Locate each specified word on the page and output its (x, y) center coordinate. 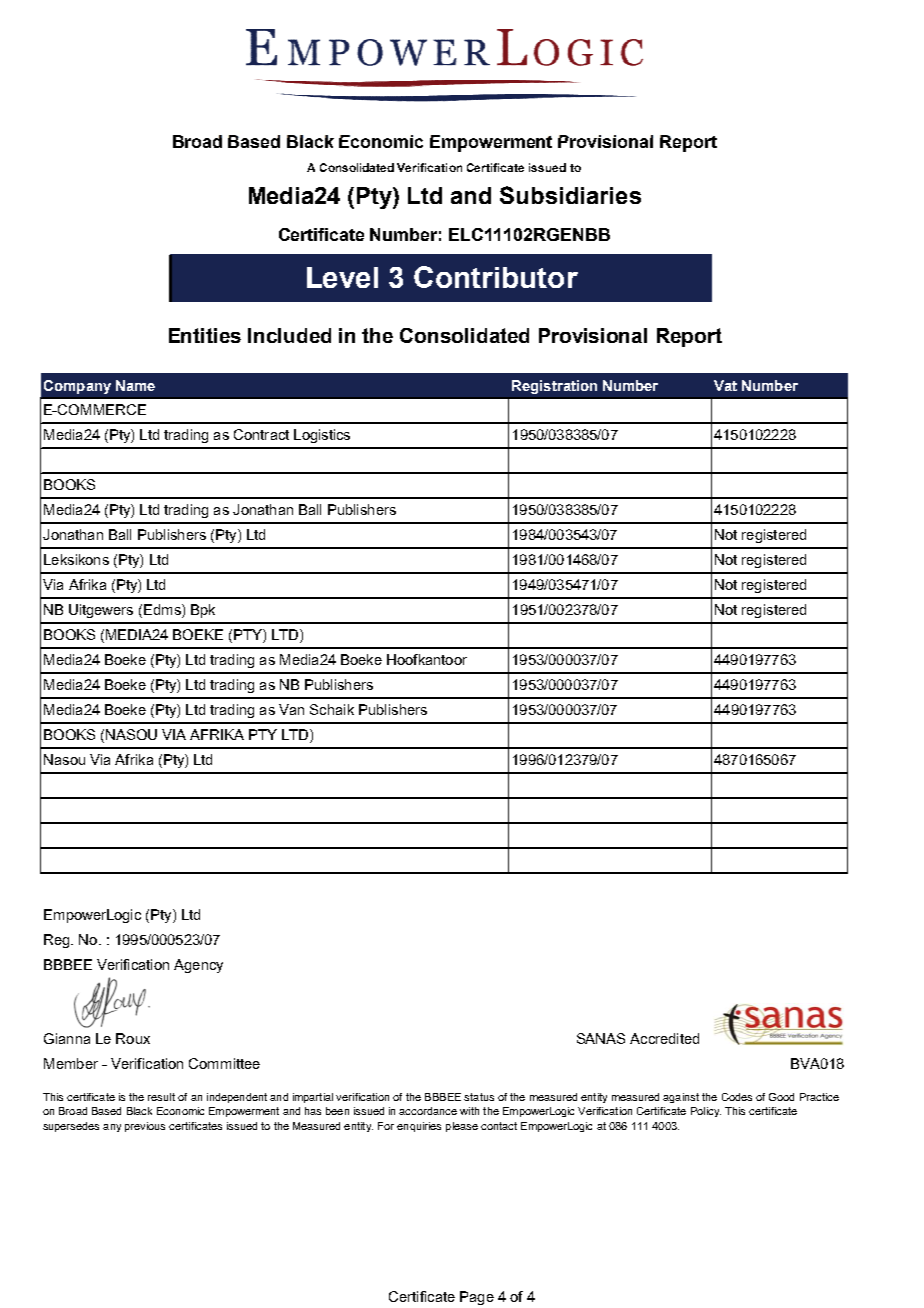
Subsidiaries (570, 195)
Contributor (496, 277)
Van (291, 709)
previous (145, 1127)
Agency (198, 966)
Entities (205, 335)
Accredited (664, 1038)
